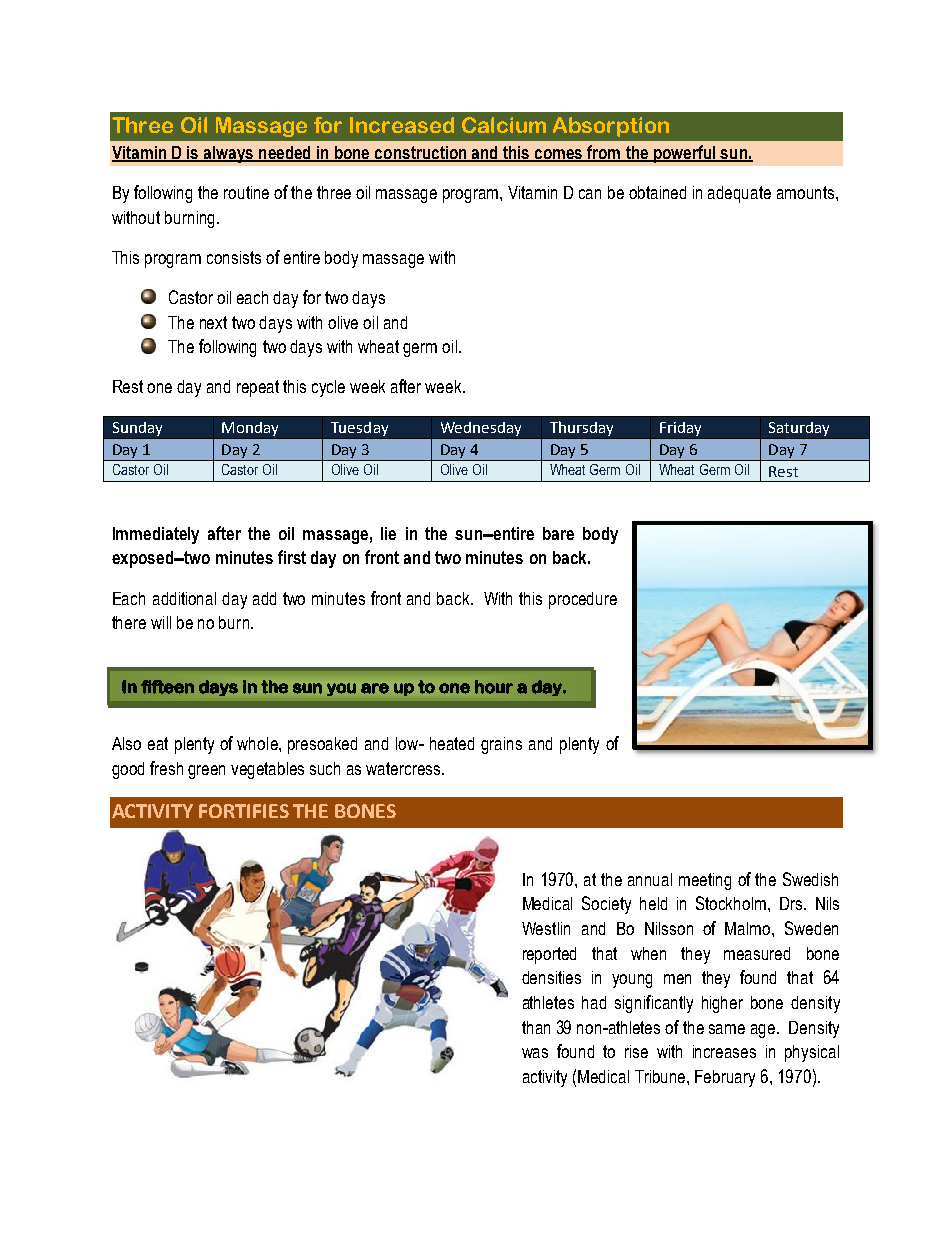 The width and height of the page is (952, 1233). I want to click on grains, so click(501, 745).
